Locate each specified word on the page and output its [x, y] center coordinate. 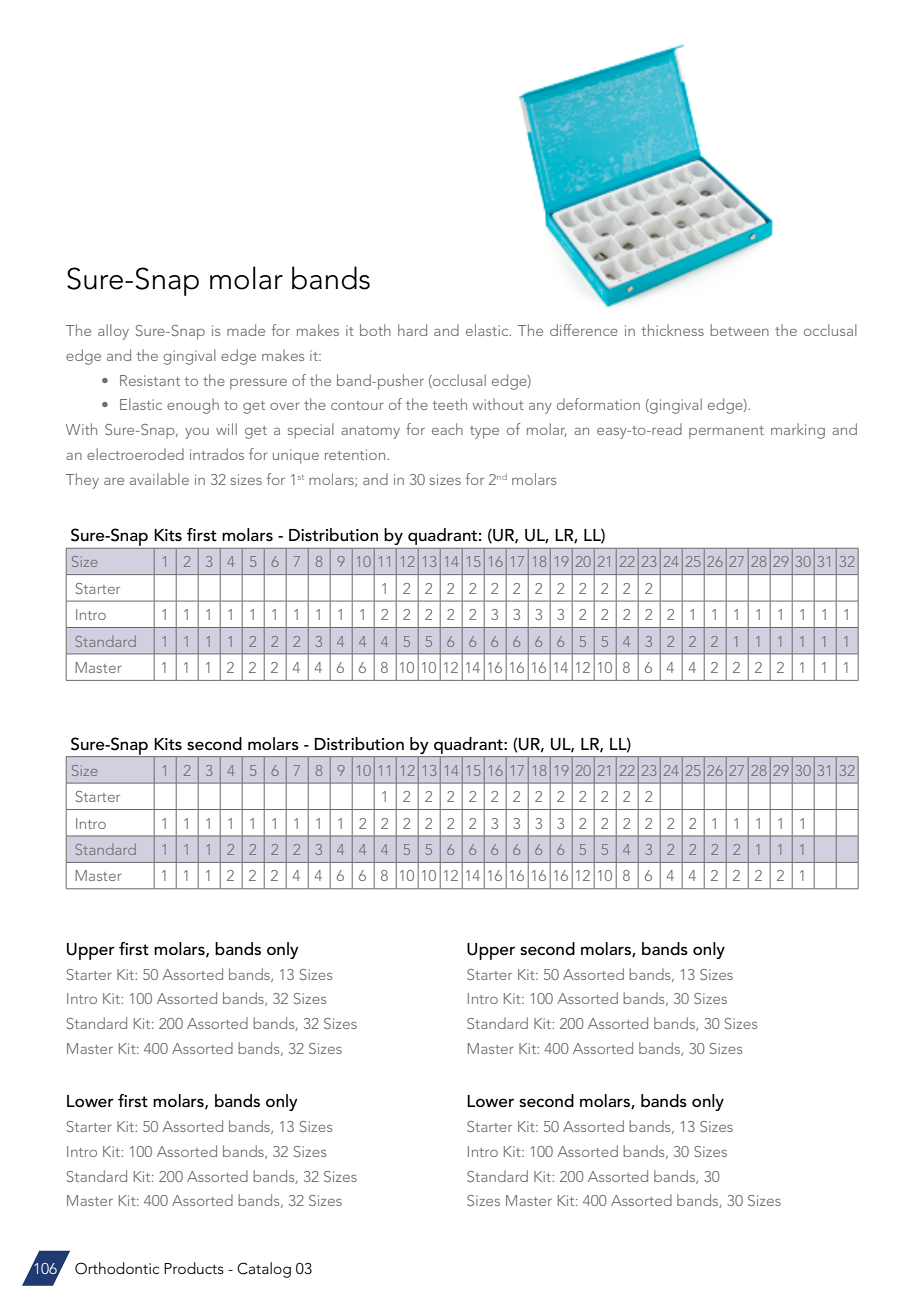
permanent [726, 432]
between [739, 330]
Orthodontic [117, 1268]
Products [194, 1268]
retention [356, 454]
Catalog [264, 1270]
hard [412, 330]
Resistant [150, 380]
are [114, 481]
